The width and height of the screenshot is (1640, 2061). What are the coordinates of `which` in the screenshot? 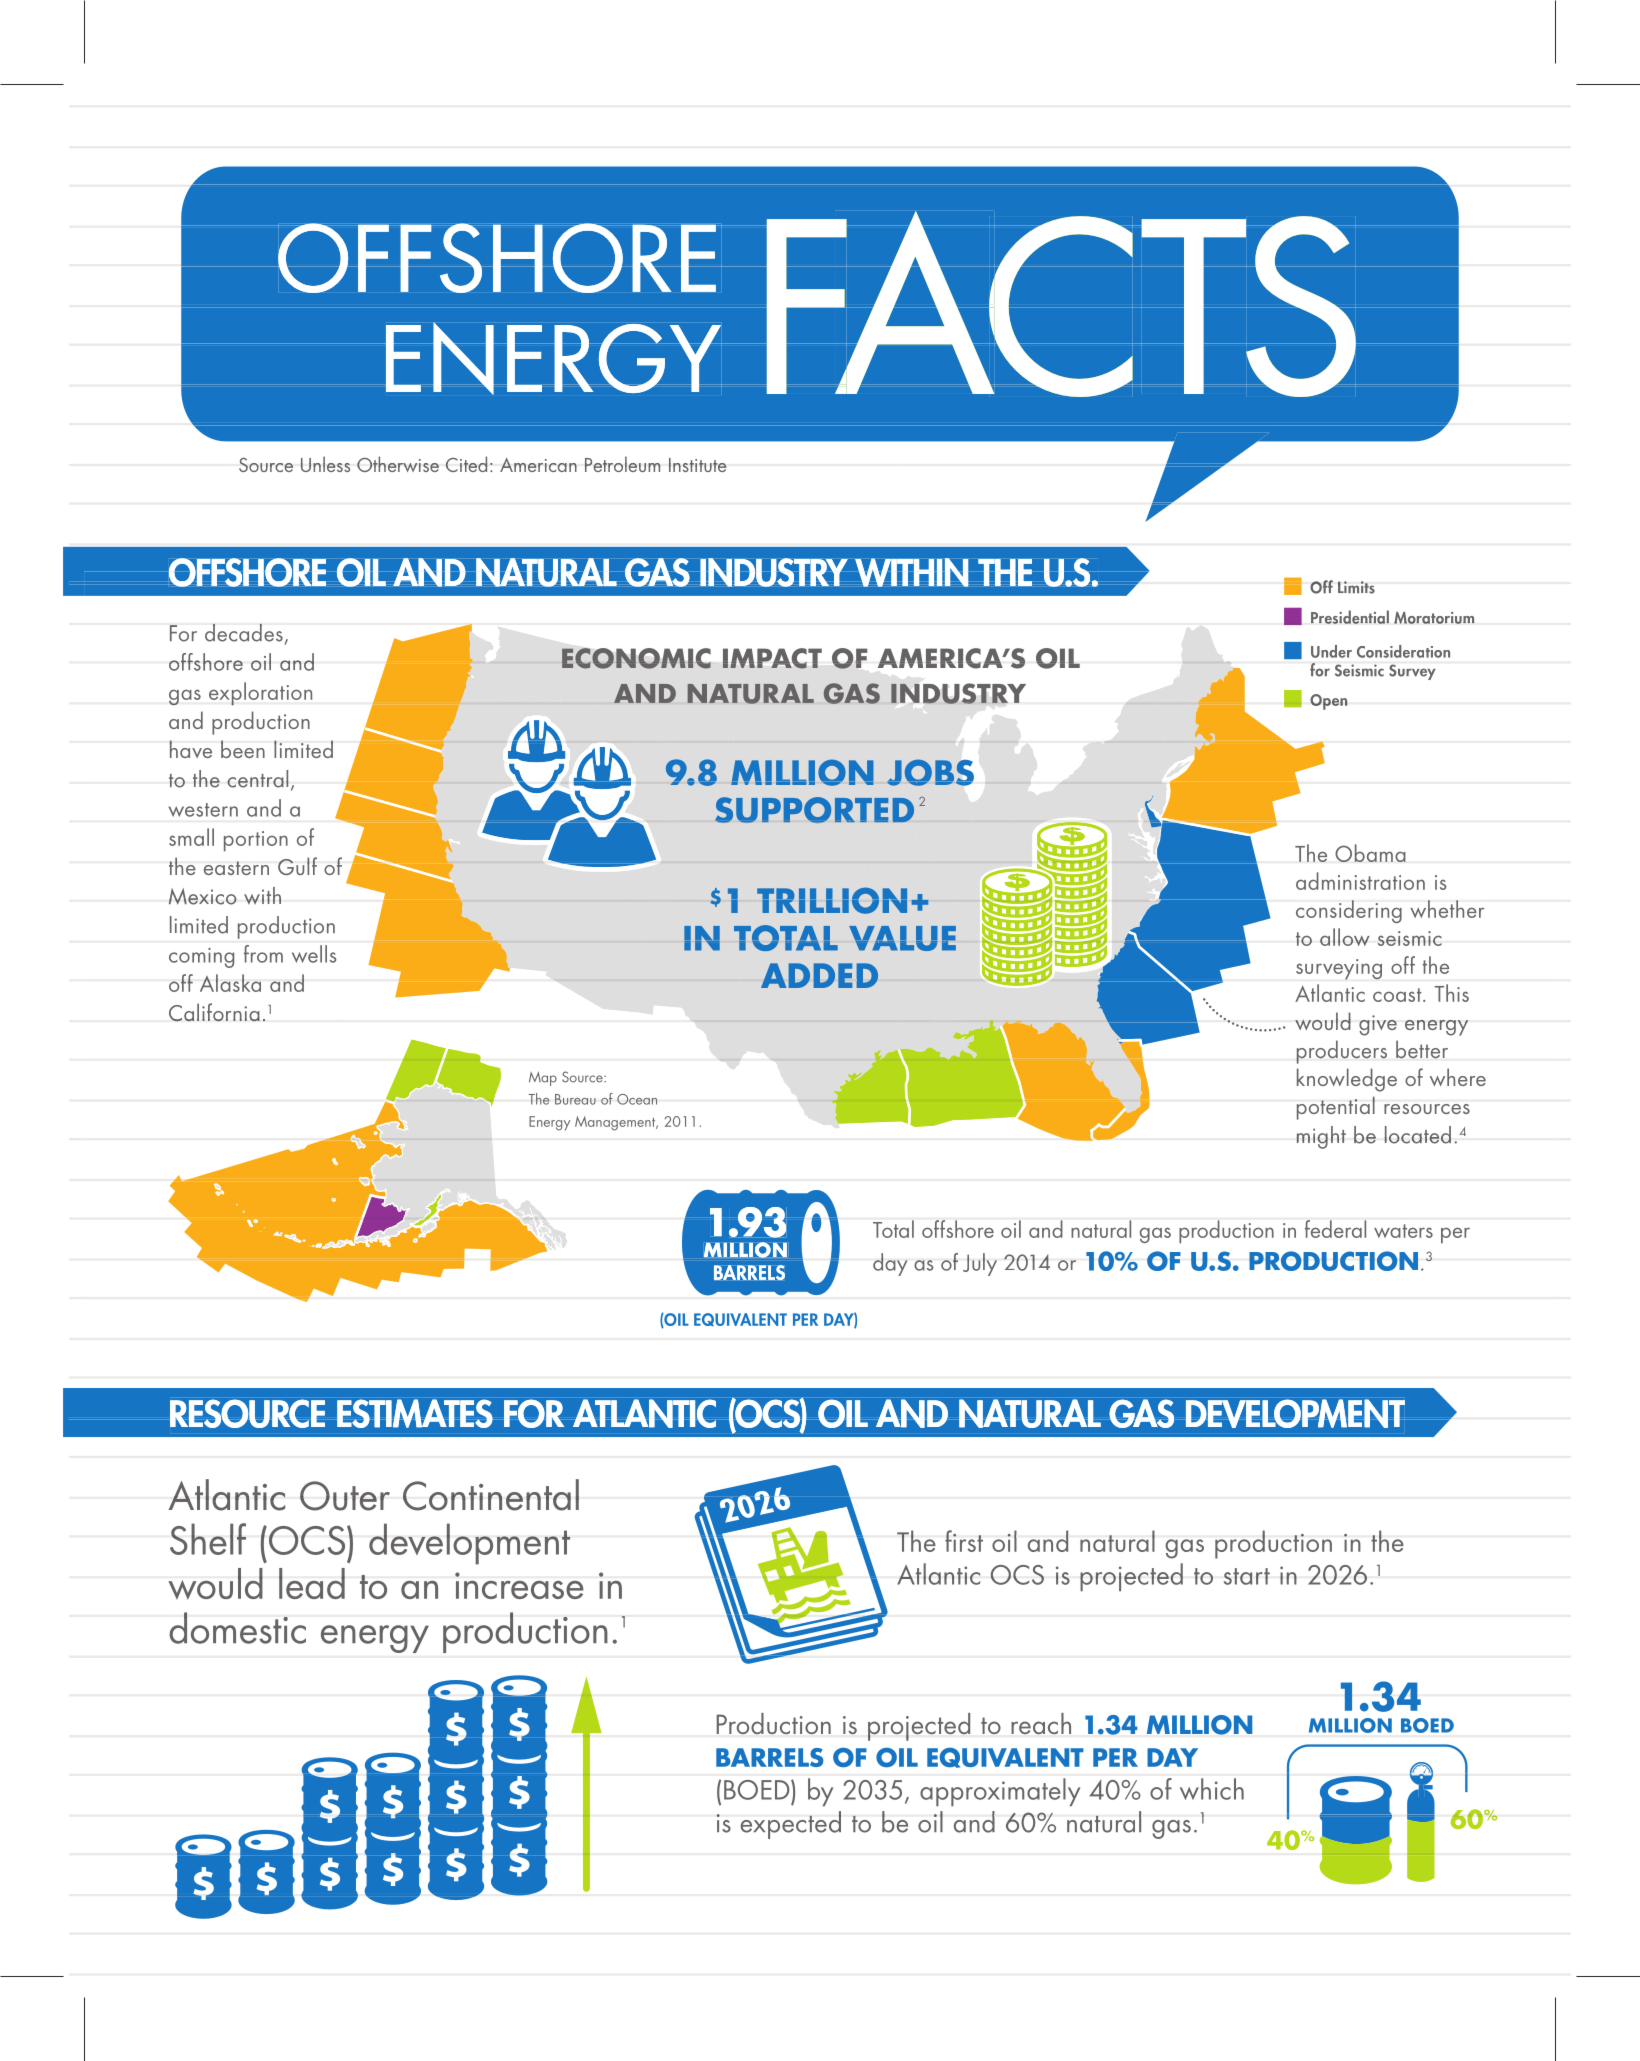 It's located at (1212, 1789).
